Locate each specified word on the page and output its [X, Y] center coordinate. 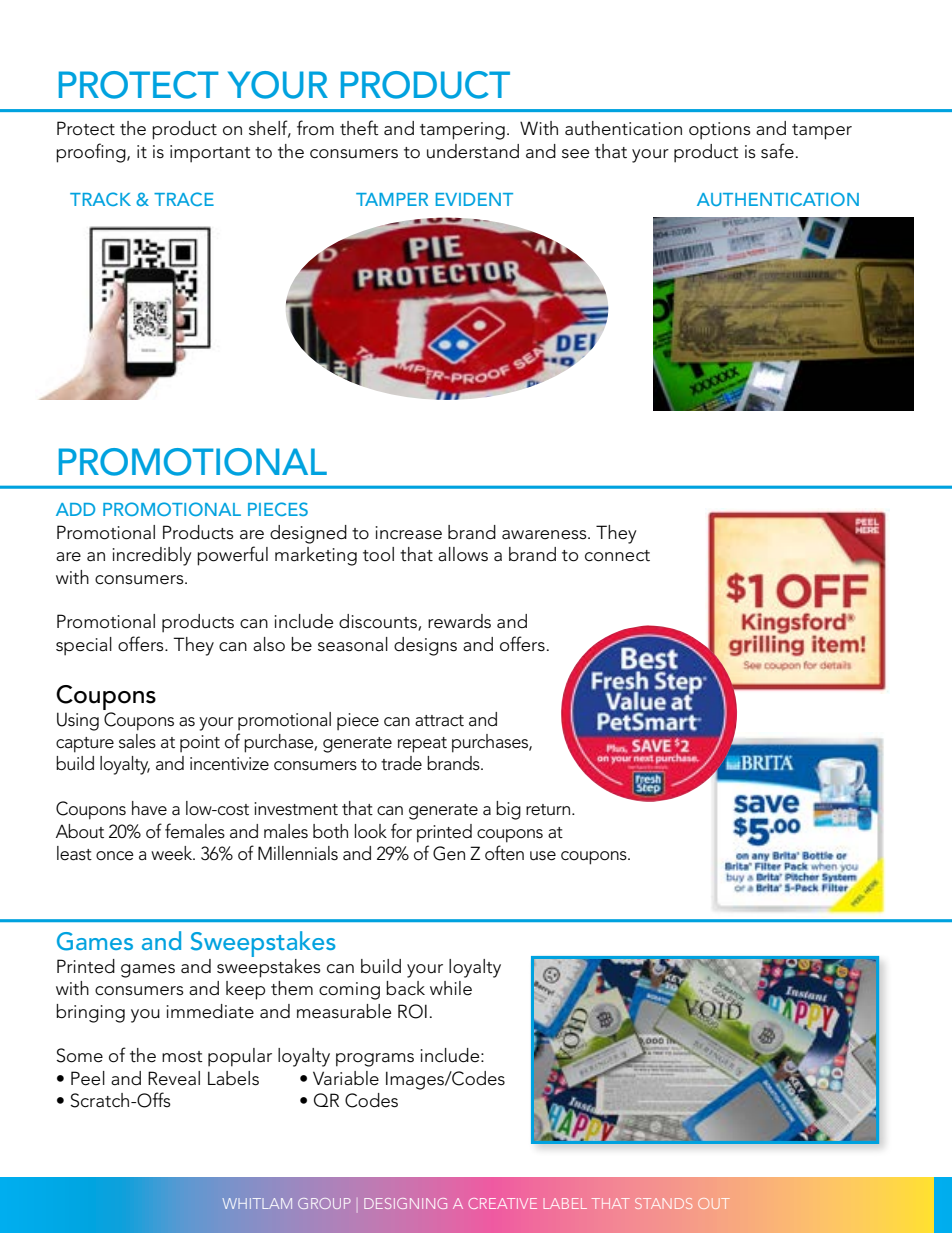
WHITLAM [257, 1203]
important [210, 154]
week [173, 853]
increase [408, 533]
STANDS [663, 1203]
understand [473, 151]
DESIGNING [405, 1203]
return [549, 810]
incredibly [152, 556]
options [720, 131]
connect [617, 556]
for [401, 831]
